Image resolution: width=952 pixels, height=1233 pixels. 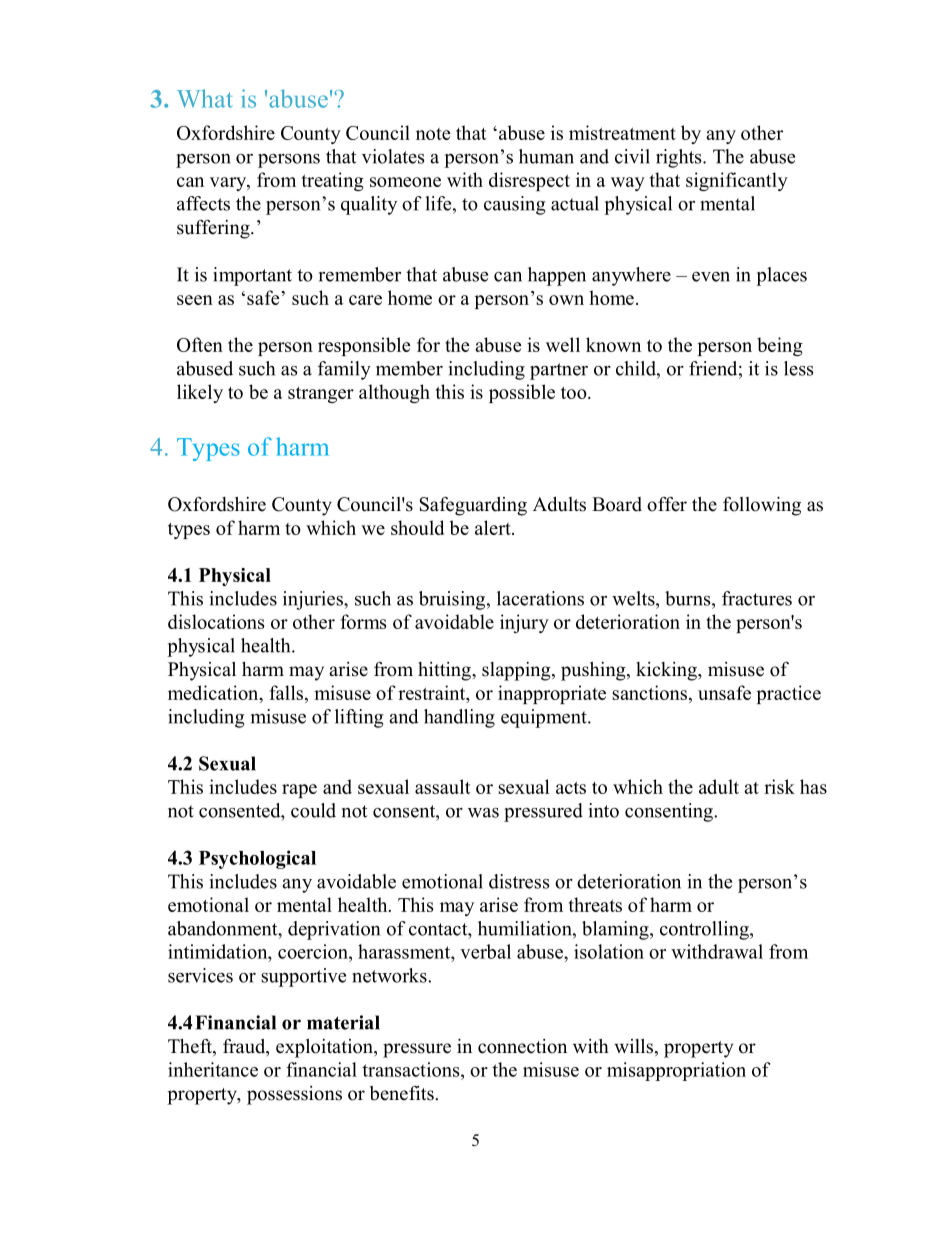 What do you see at coordinates (522, 1046) in the document?
I see `connection` at bounding box center [522, 1046].
